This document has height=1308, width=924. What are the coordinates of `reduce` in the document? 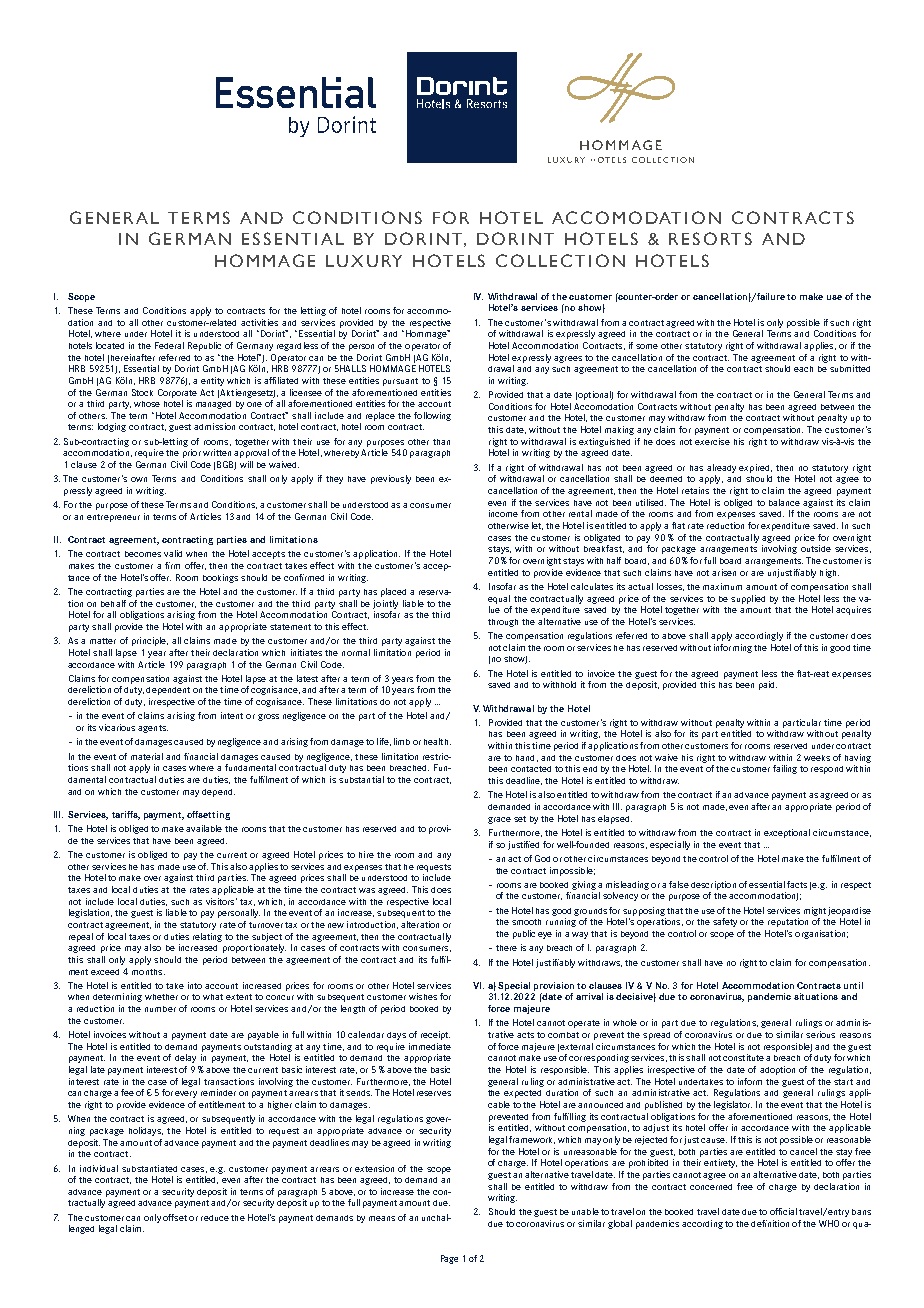 It's located at (215, 1218).
